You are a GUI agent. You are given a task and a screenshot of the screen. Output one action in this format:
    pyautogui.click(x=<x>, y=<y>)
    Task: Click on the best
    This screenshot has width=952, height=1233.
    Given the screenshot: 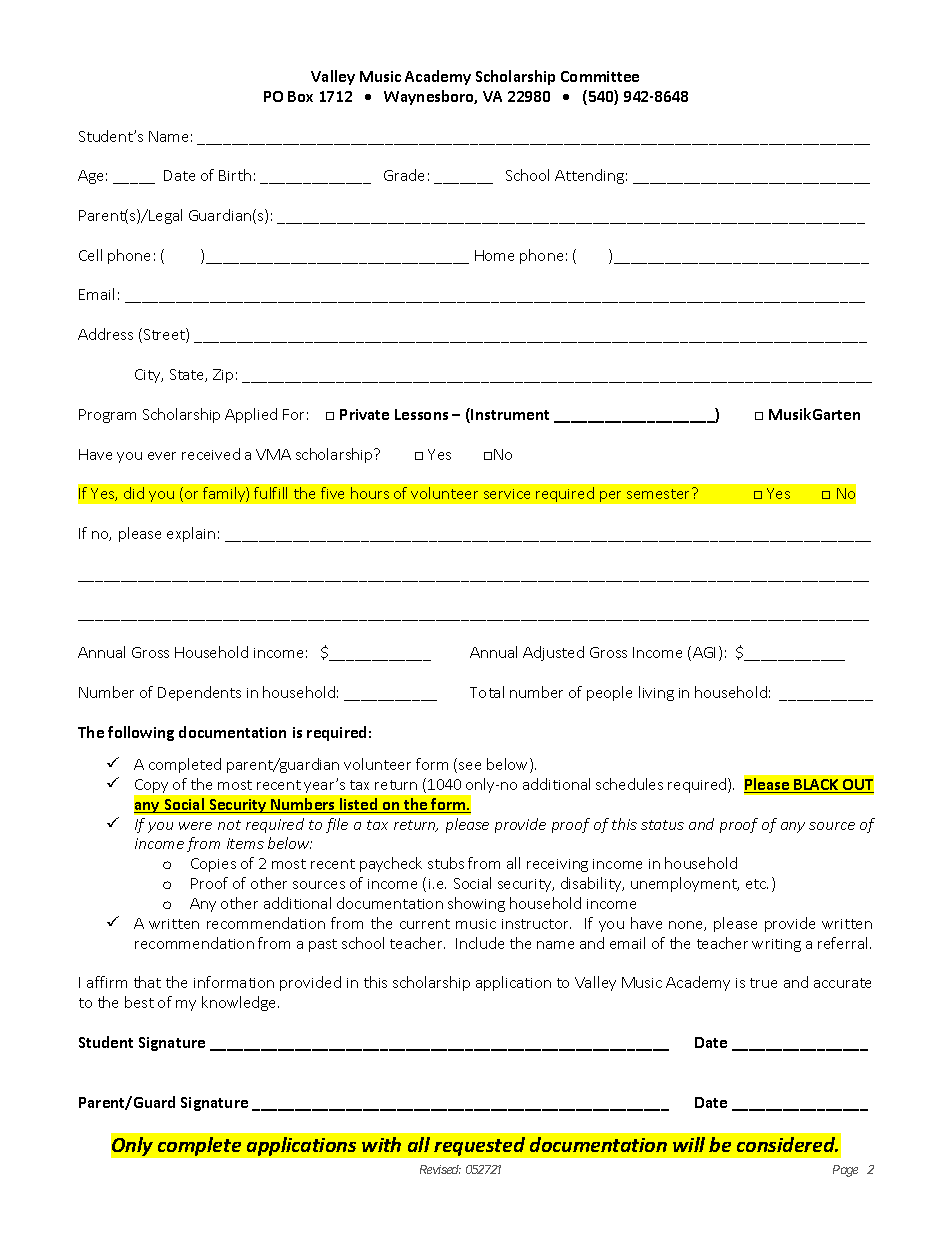 What is the action you would take?
    pyautogui.click(x=139, y=1002)
